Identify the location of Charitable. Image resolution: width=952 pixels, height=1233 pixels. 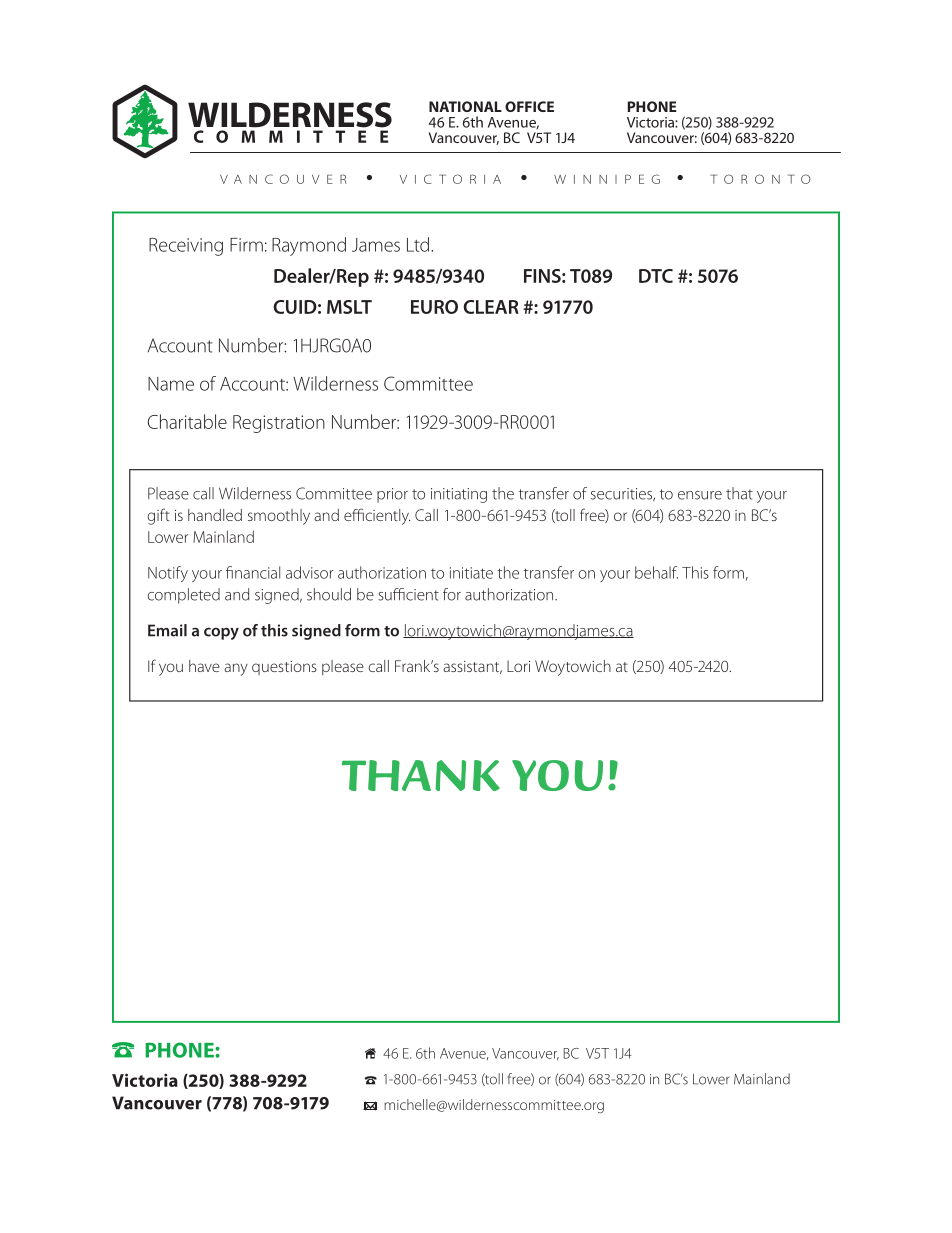
(187, 421).
